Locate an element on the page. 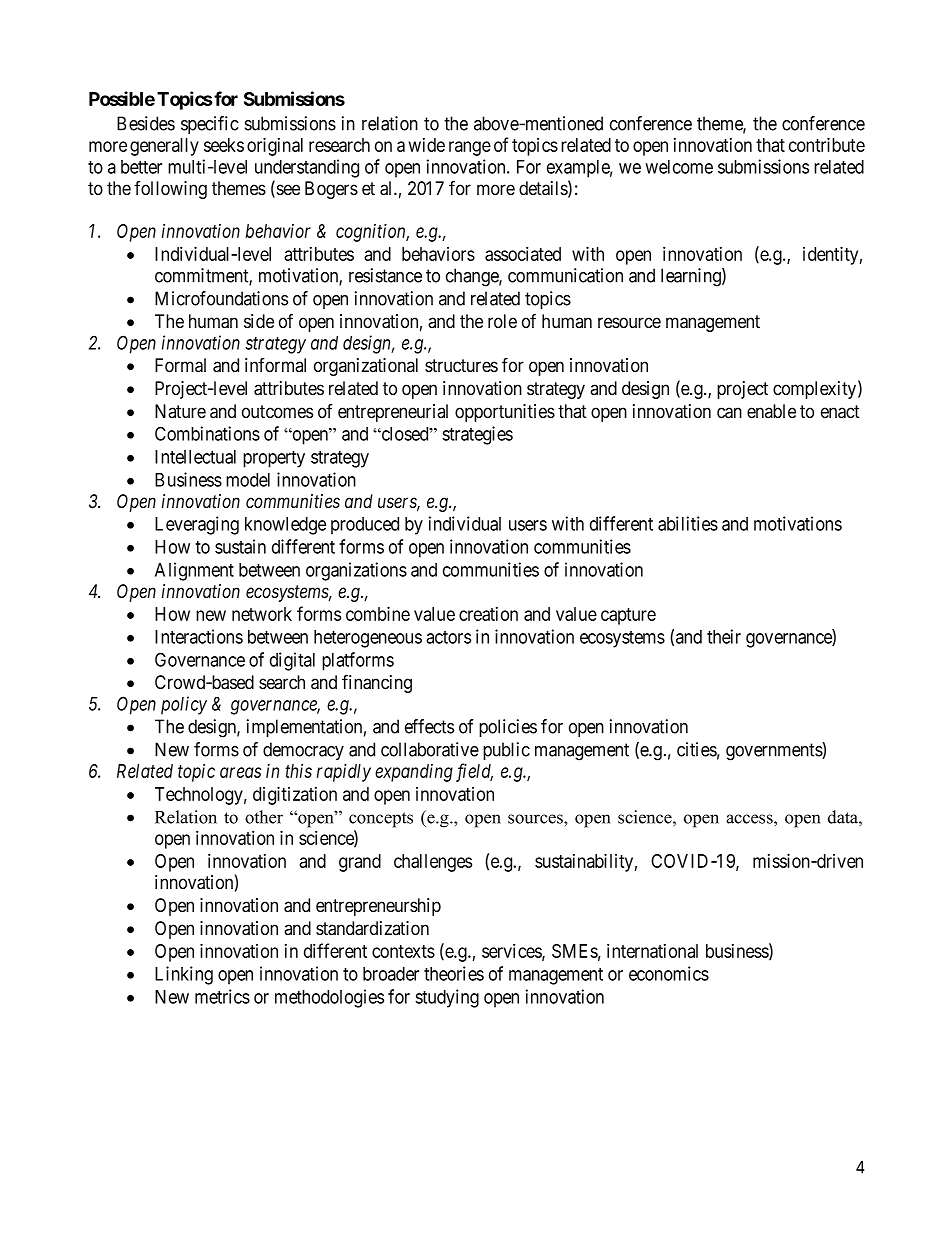 This page has height=1233, width=952. seeks is located at coordinates (224, 145).
